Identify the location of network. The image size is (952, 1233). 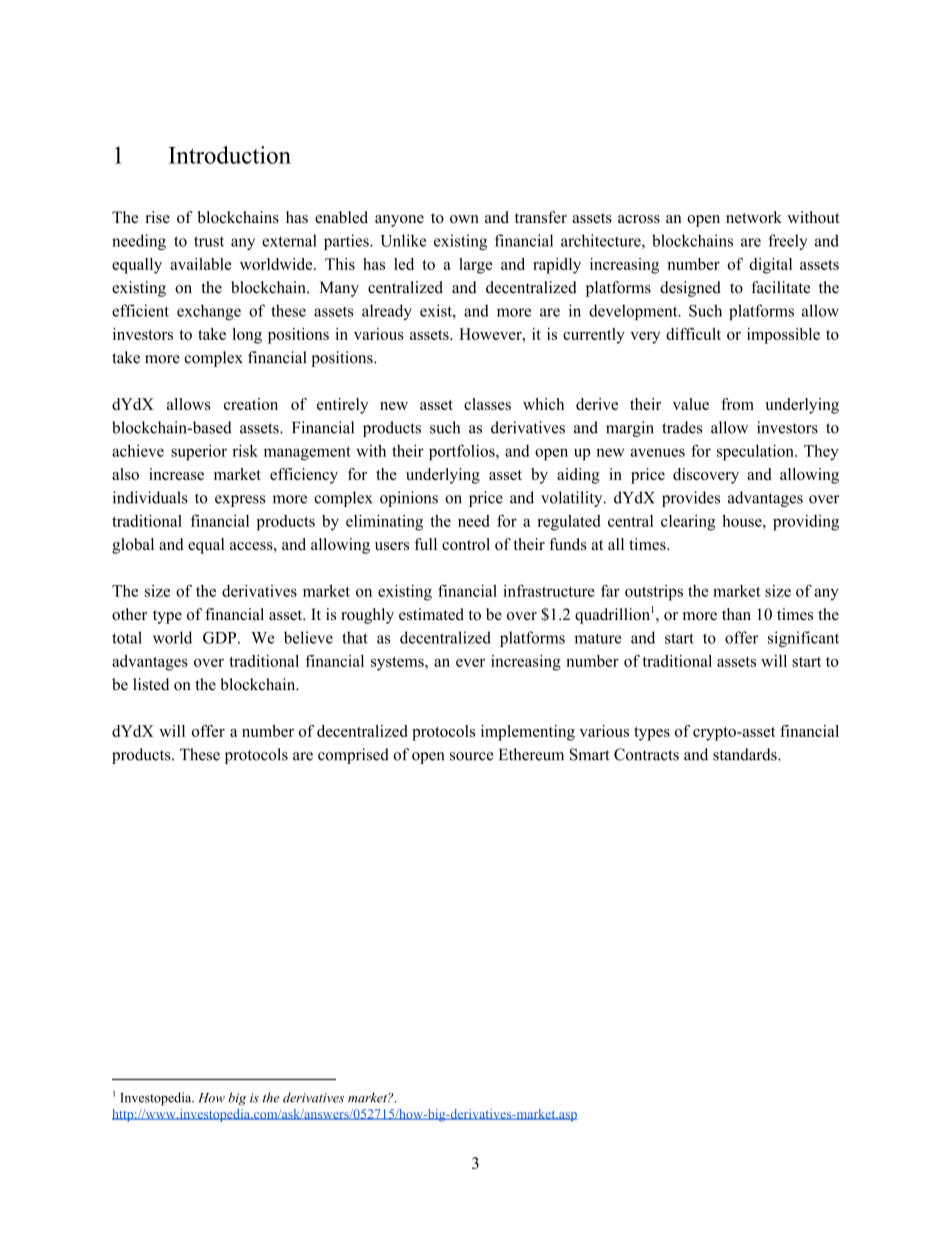
(754, 217).
